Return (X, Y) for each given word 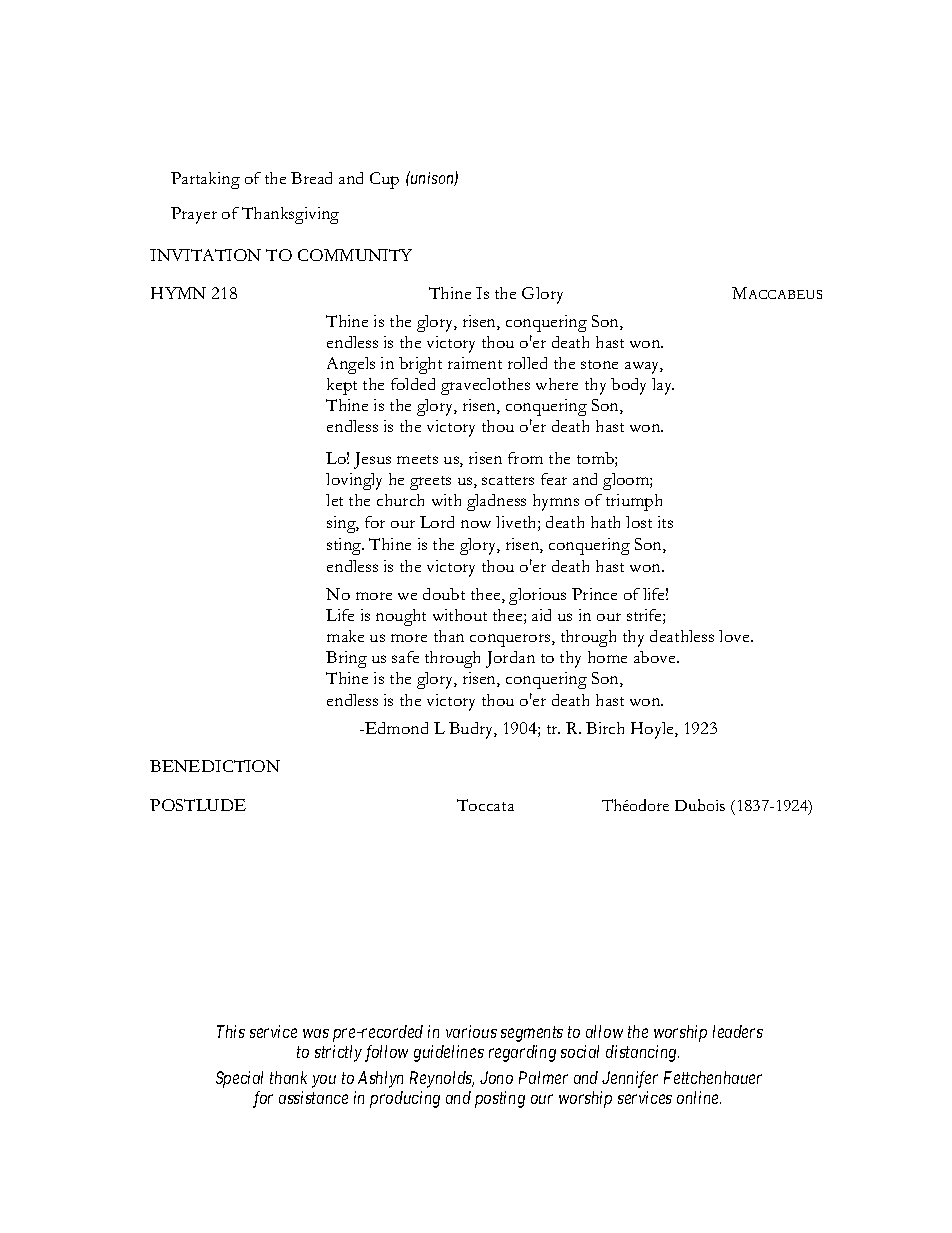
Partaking (205, 180)
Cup (384, 180)
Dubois (700, 805)
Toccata (485, 805)
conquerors (511, 640)
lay (663, 386)
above (656, 657)
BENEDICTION (215, 766)
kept (342, 386)
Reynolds (442, 1079)
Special (239, 1079)
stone (599, 364)
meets (417, 459)
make (345, 636)
